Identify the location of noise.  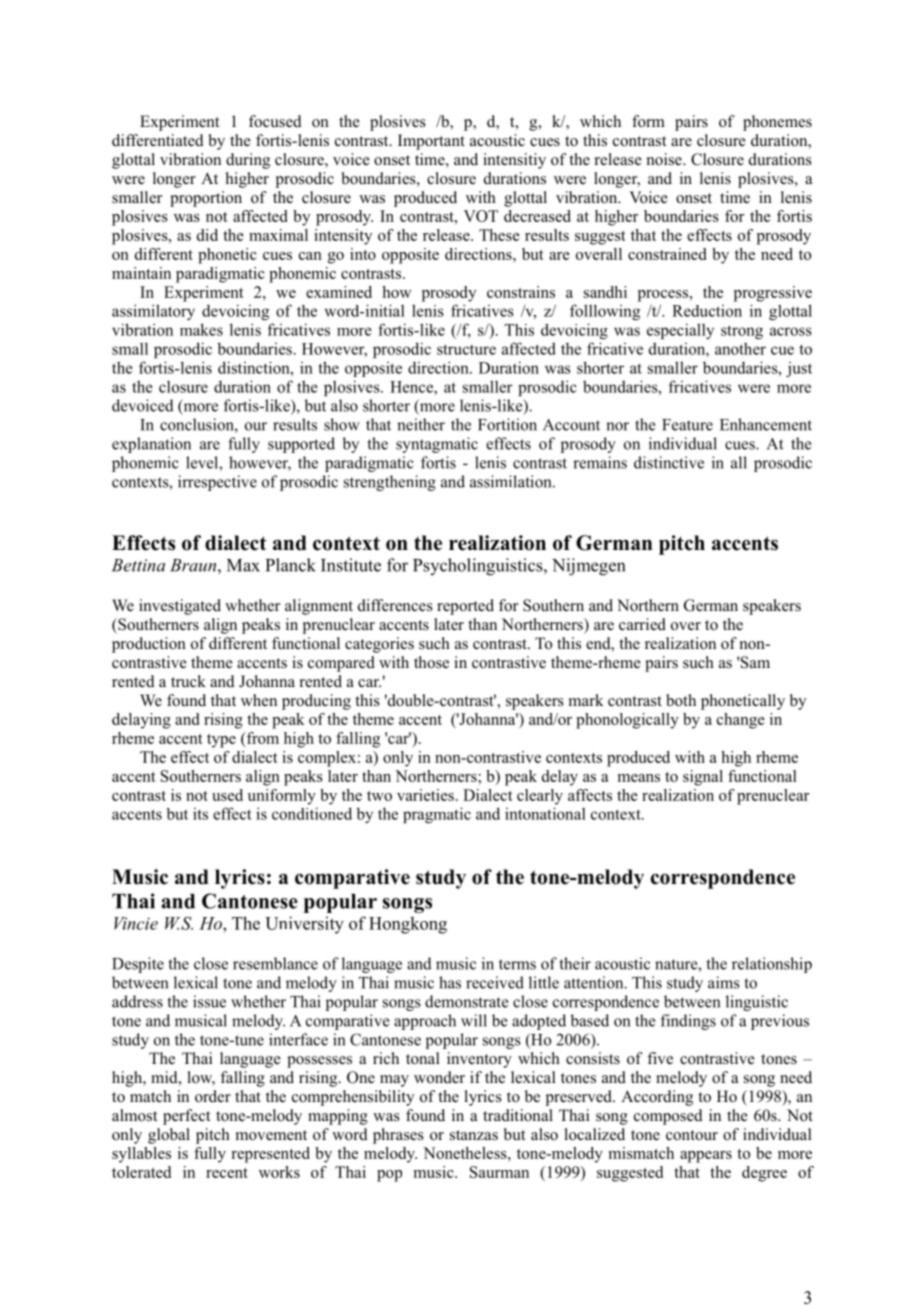
(665, 159).
